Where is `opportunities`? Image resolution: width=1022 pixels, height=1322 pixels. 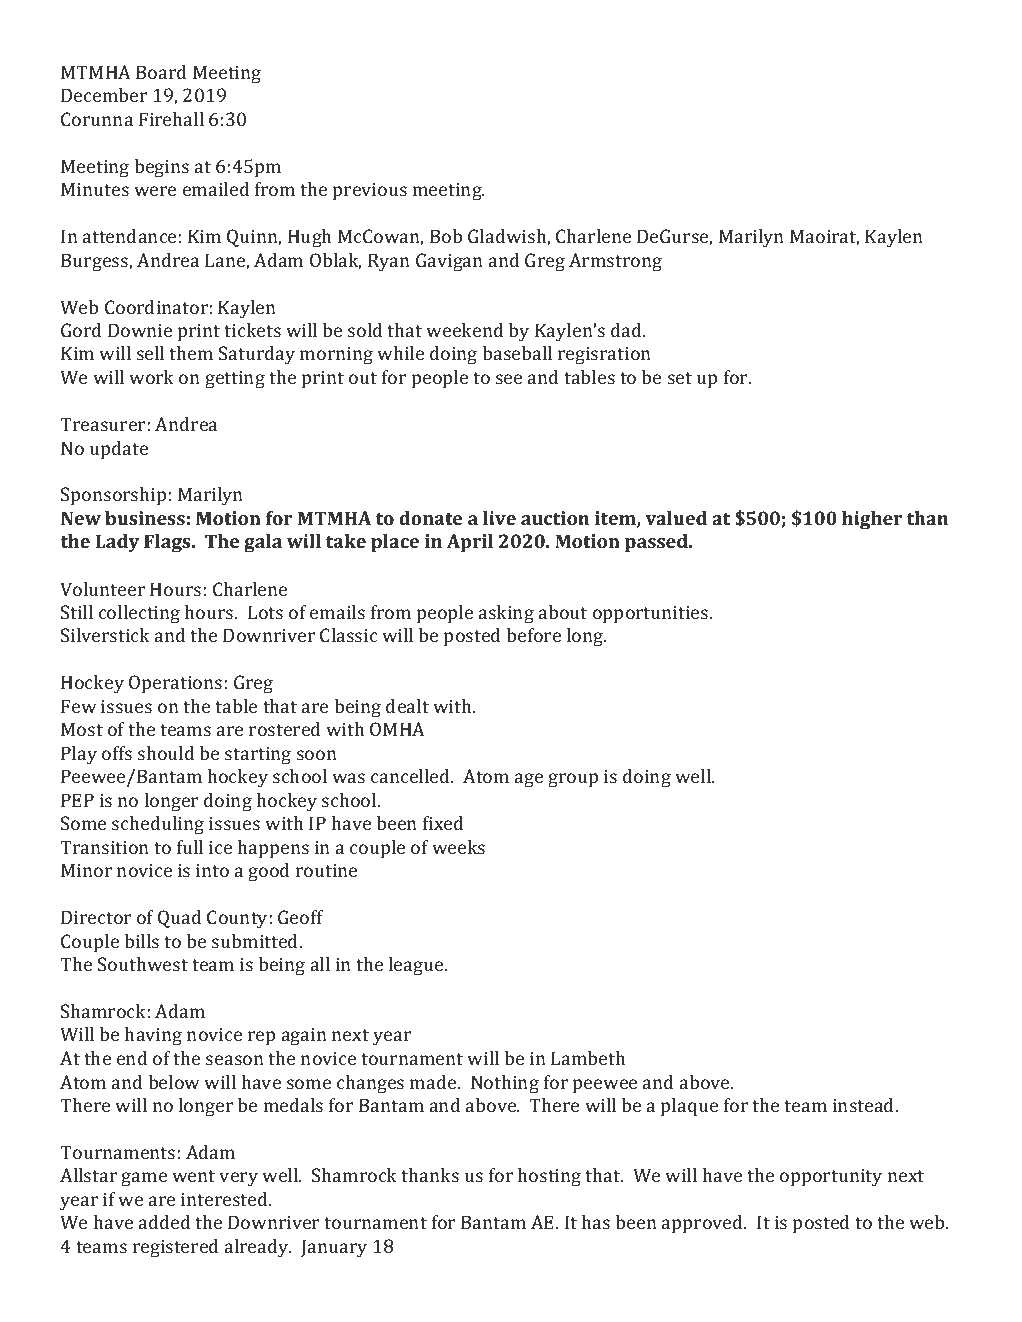
opportunities is located at coordinates (652, 615).
